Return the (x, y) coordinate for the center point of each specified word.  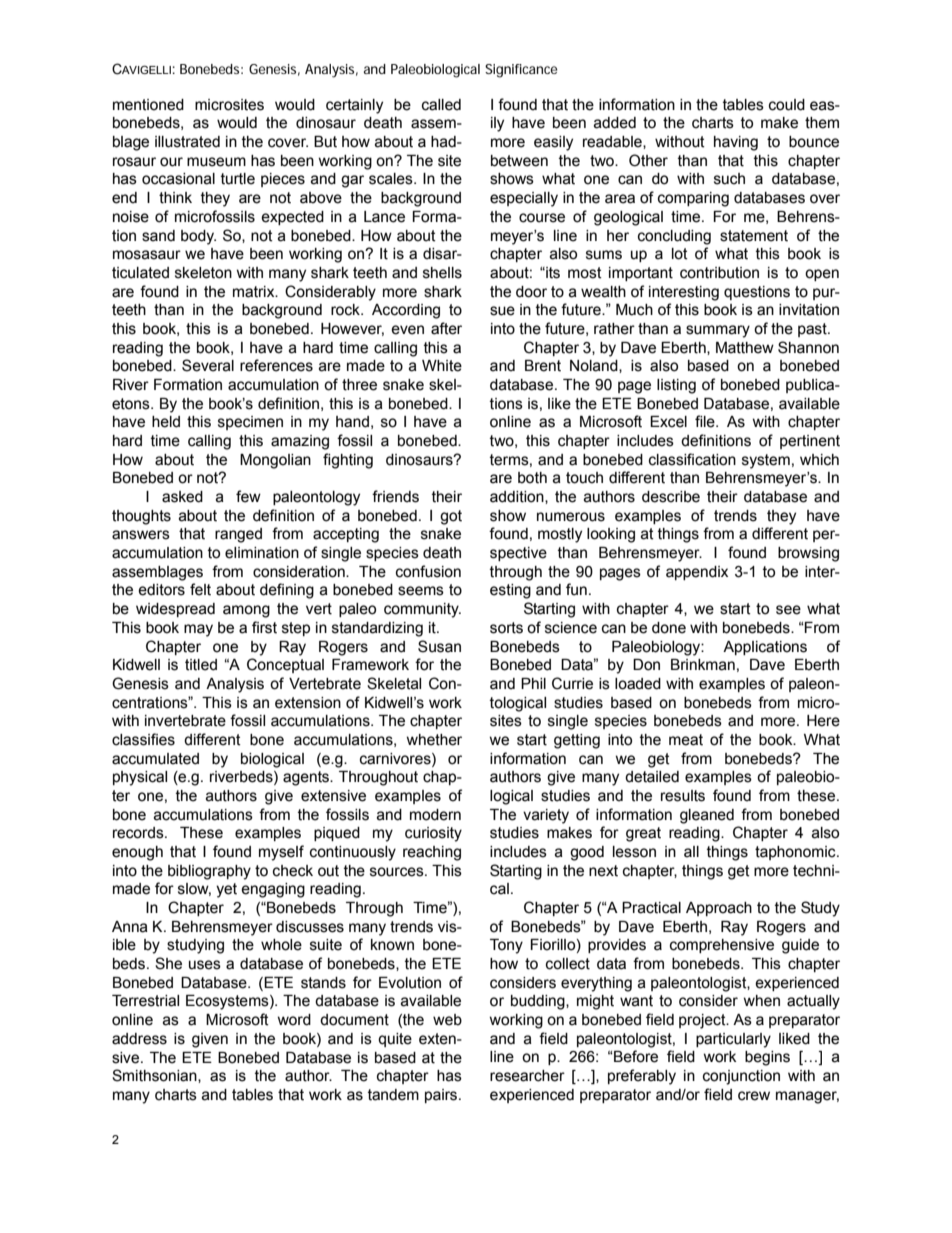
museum (216, 162)
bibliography (209, 872)
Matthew (745, 348)
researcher (527, 1076)
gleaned (707, 816)
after (446, 328)
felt (200, 589)
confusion (428, 571)
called (441, 105)
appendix (697, 573)
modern (435, 815)
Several (208, 365)
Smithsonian (155, 1076)
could (787, 105)
